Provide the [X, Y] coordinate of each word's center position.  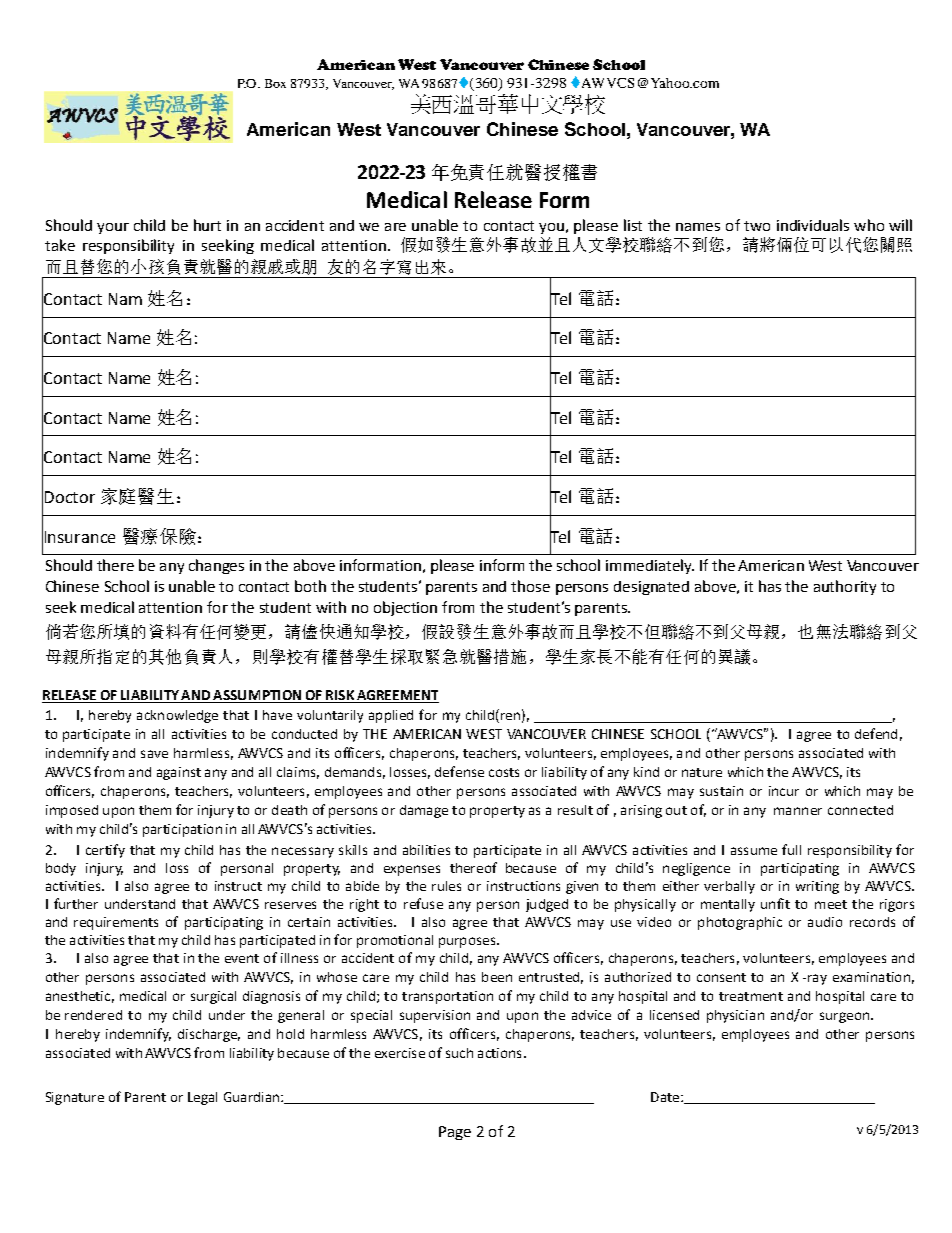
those [530, 586]
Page [455, 1133]
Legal [202, 1098]
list [633, 225]
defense [459, 771]
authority [845, 587]
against [179, 773]
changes [216, 566]
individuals [813, 225]
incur [784, 791]
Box [275, 83]
